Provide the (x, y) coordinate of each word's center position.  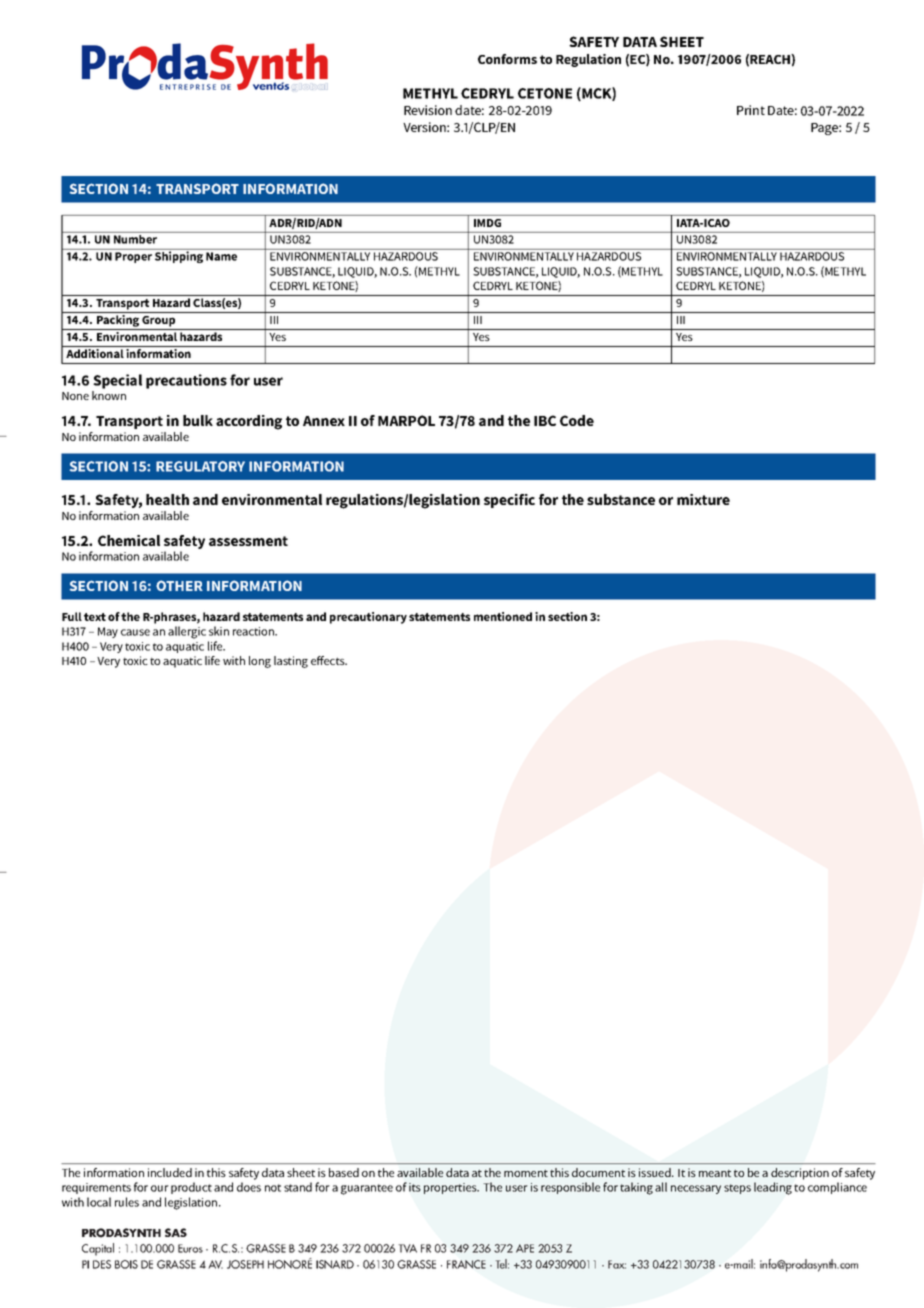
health (167, 499)
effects (329, 660)
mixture (703, 499)
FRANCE (466, 1264)
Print (751, 110)
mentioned (503, 616)
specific (509, 501)
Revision (428, 110)
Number (135, 239)
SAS (176, 1232)
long (260, 662)
